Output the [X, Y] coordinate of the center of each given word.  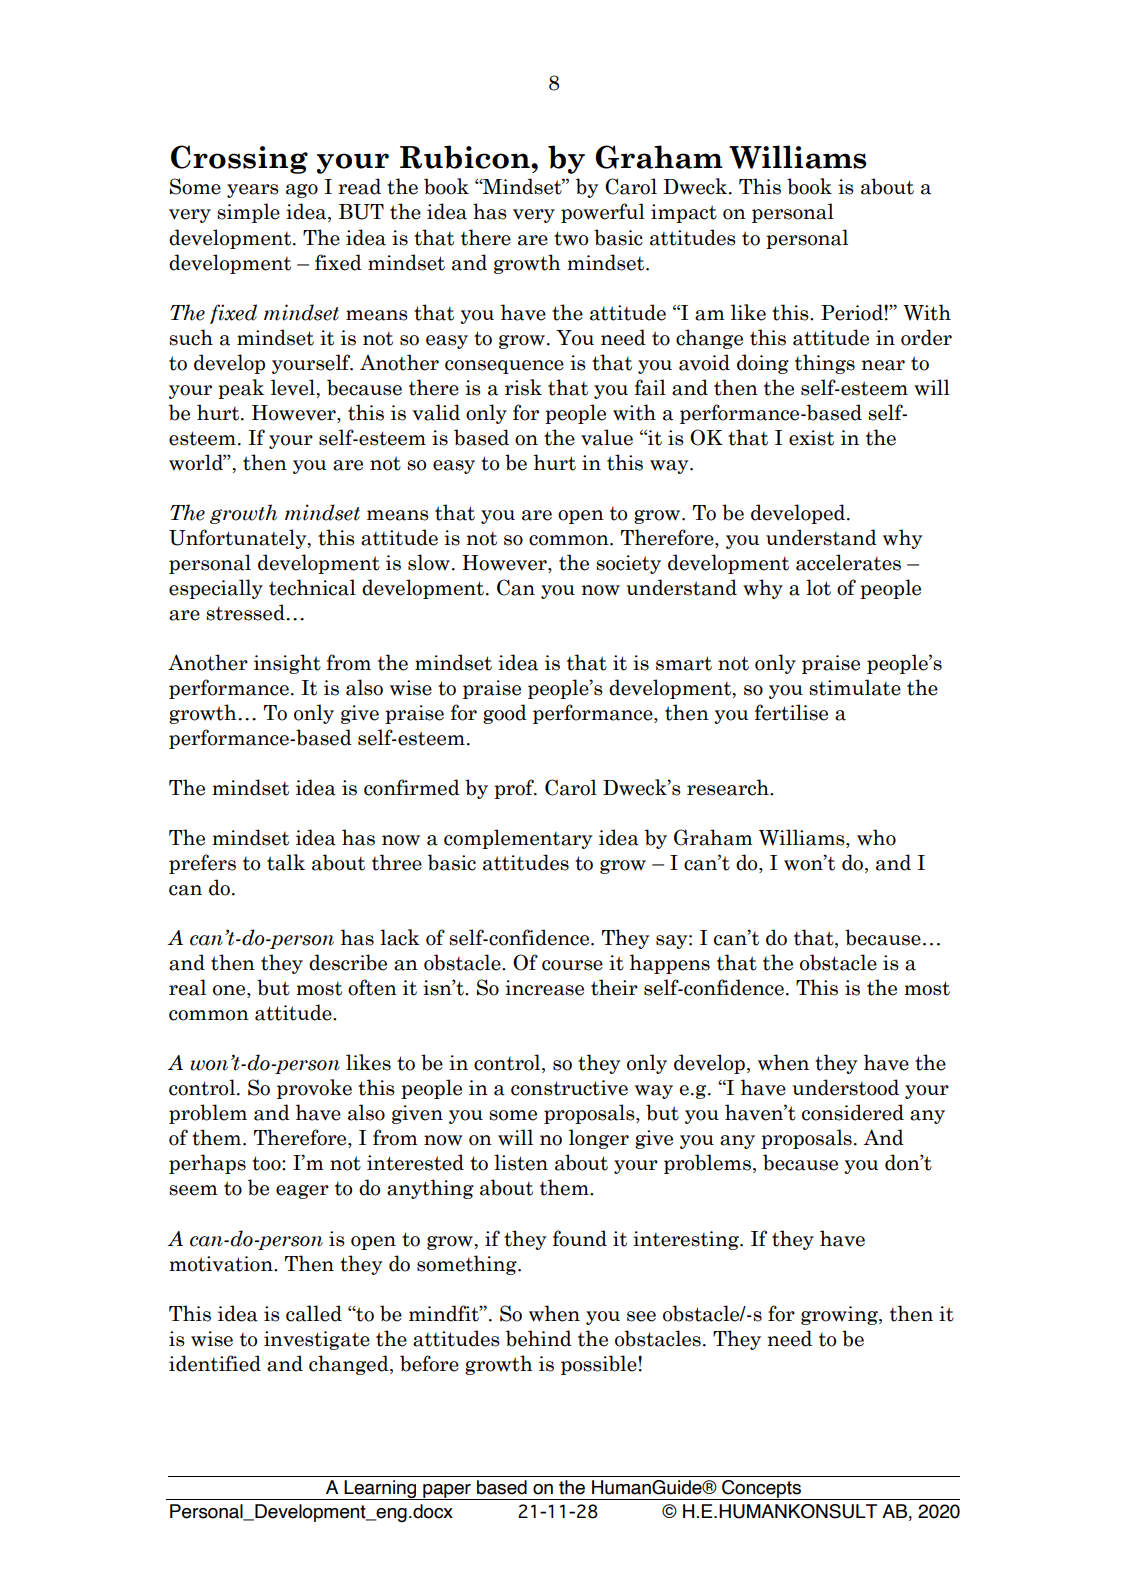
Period [853, 312]
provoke [314, 1089]
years [253, 191]
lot [818, 587]
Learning [381, 1490]
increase [544, 988]
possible [600, 1365]
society [628, 564]
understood [845, 1087]
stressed [246, 612]
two [571, 238]
